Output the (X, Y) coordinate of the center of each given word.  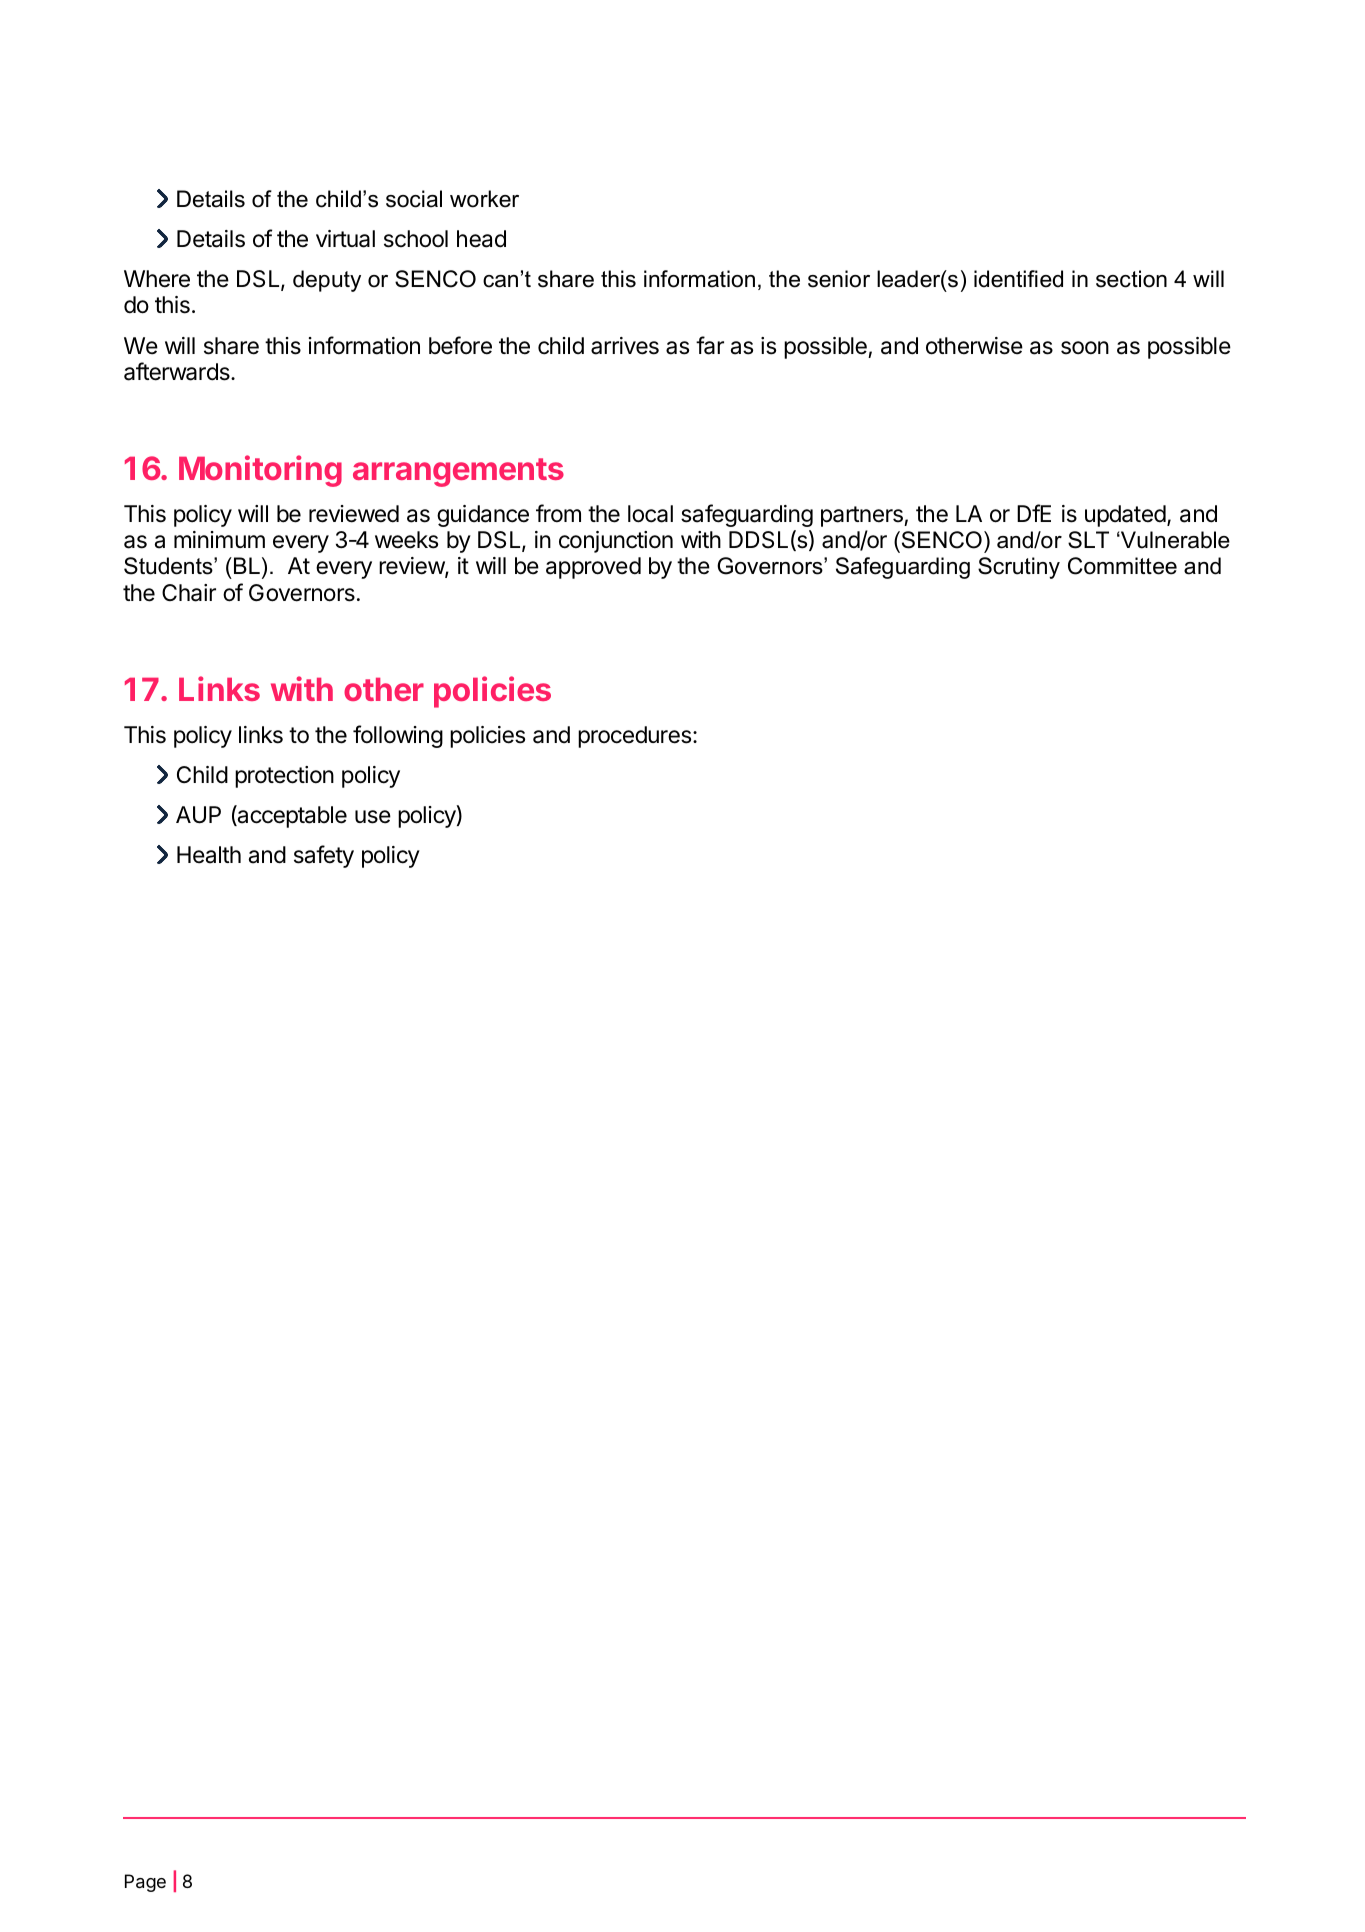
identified (1018, 279)
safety (324, 856)
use (373, 817)
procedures (634, 737)
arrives (625, 346)
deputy (327, 281)
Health (209, 855)
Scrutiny (1019, 568)
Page (145, 1883)
